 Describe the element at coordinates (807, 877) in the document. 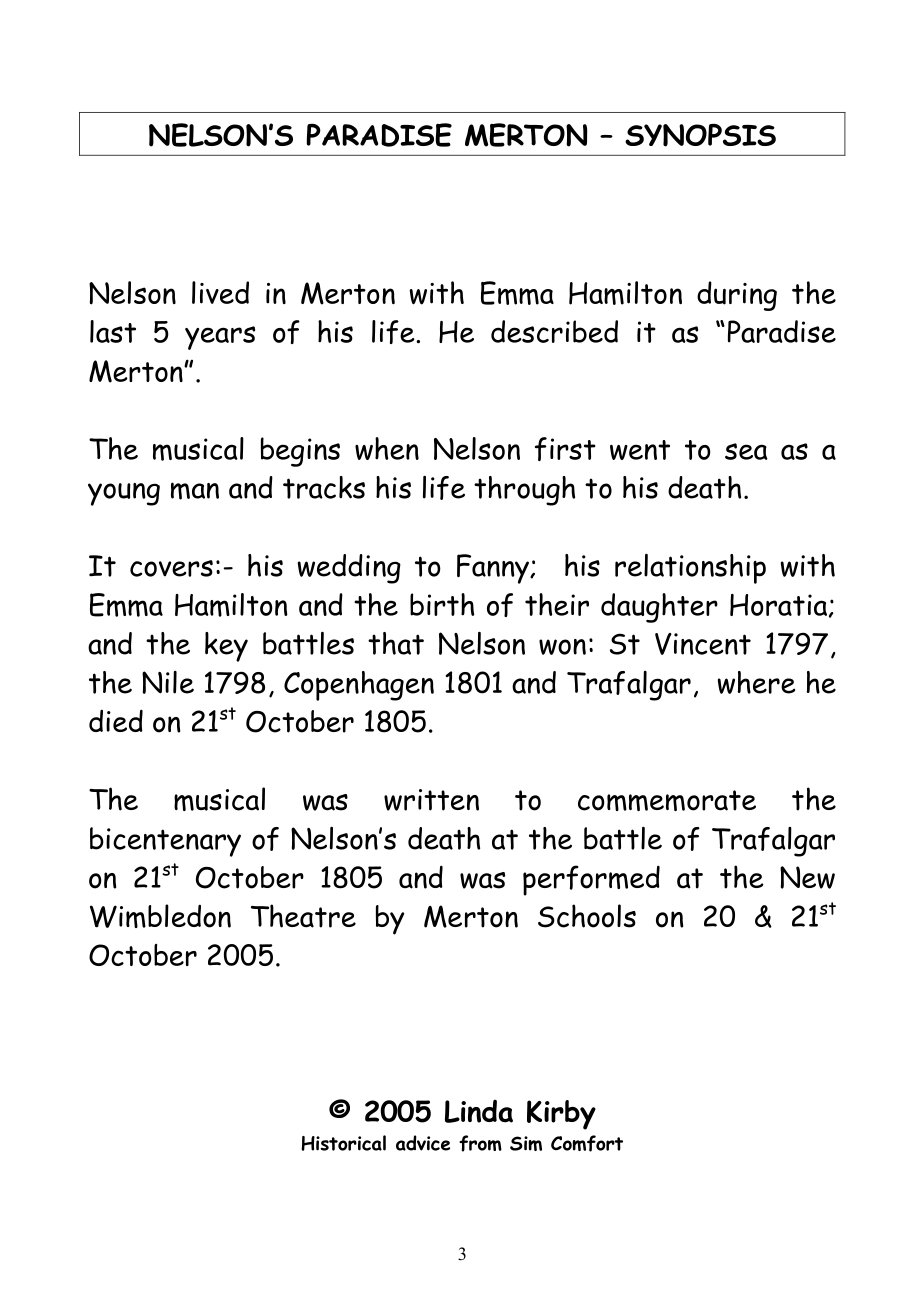

I see `New` at that location.
